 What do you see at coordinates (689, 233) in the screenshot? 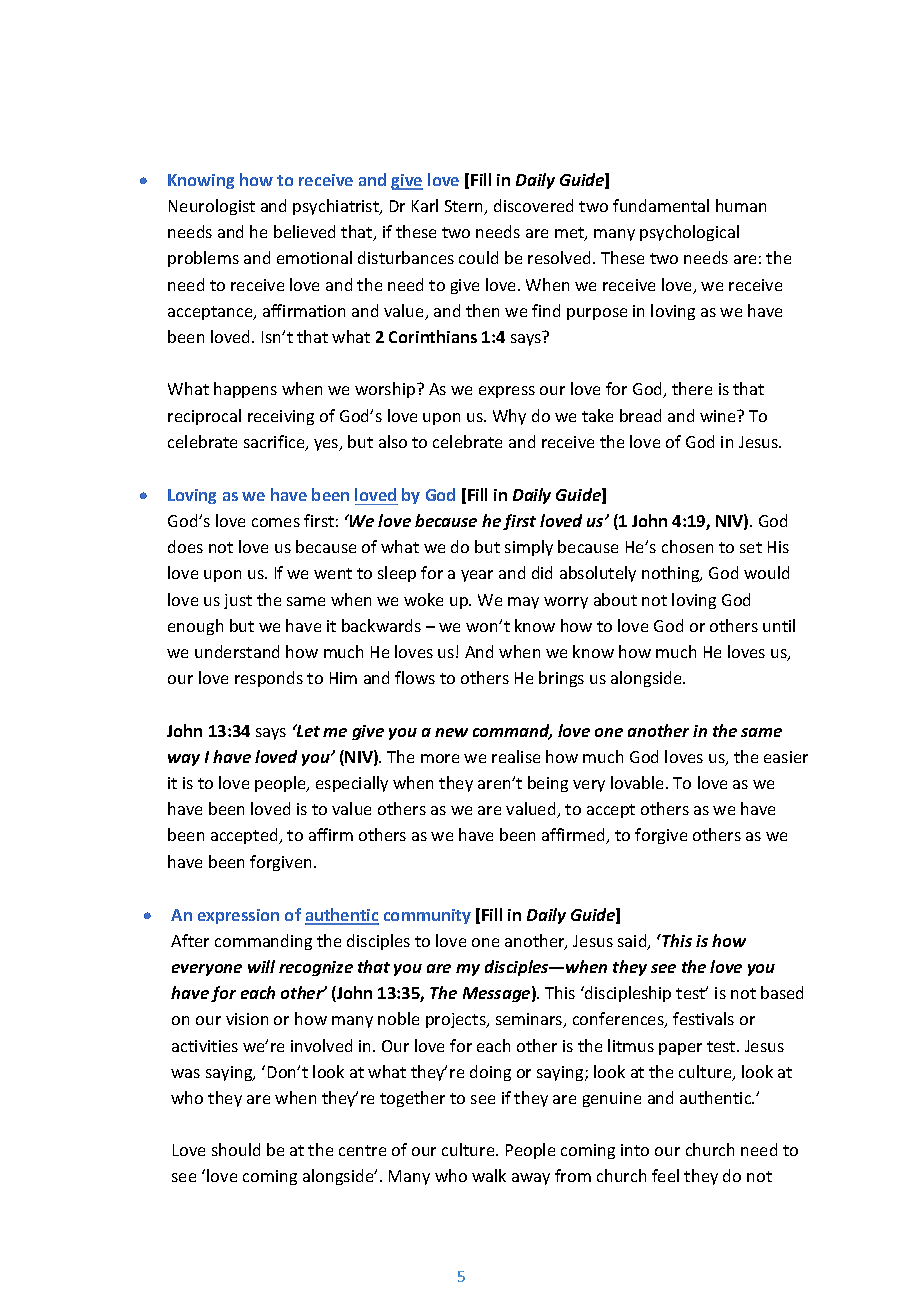
I see `psychological` at bounding box center [689, 233].
